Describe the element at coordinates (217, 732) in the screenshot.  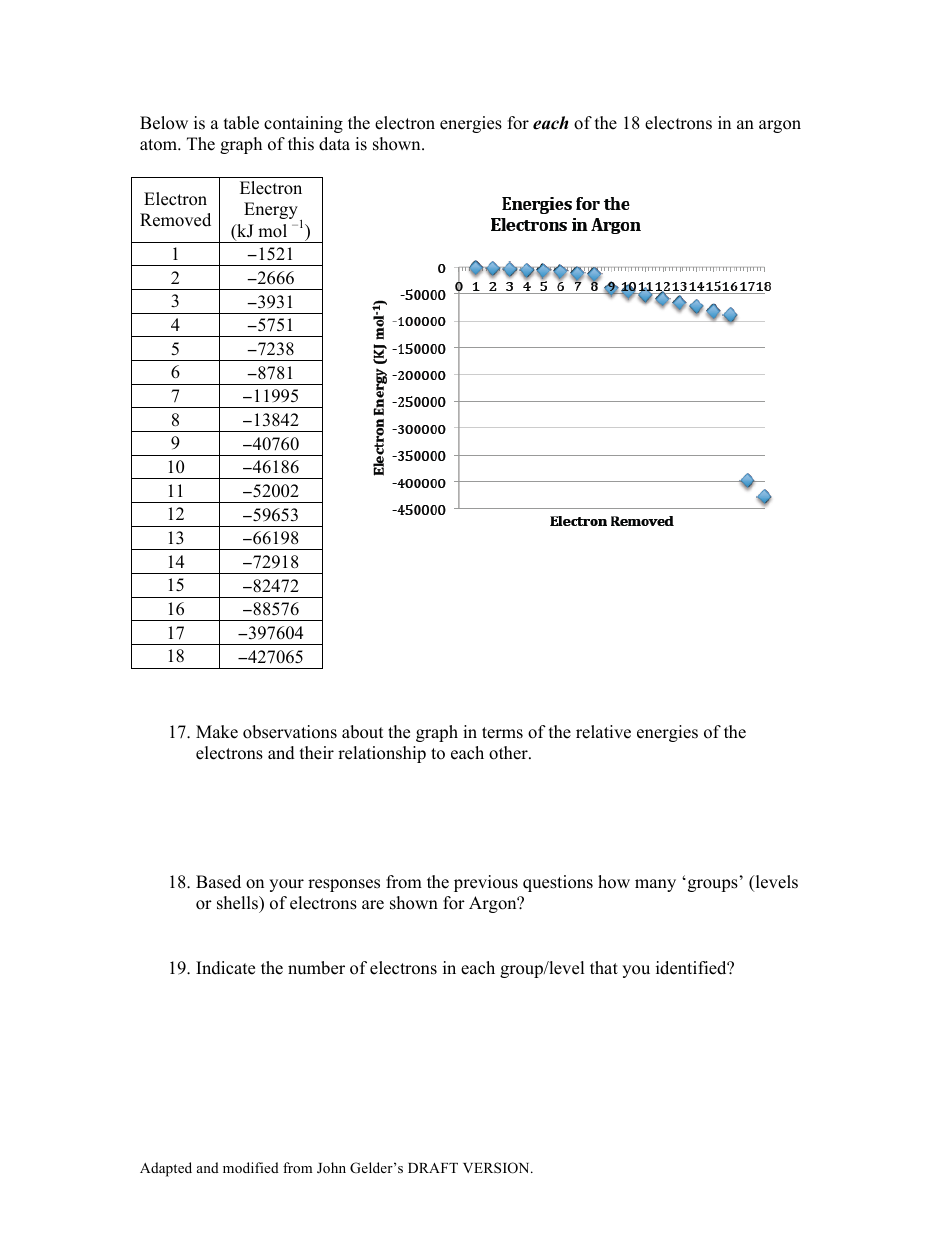
I see `Make` at that location.
